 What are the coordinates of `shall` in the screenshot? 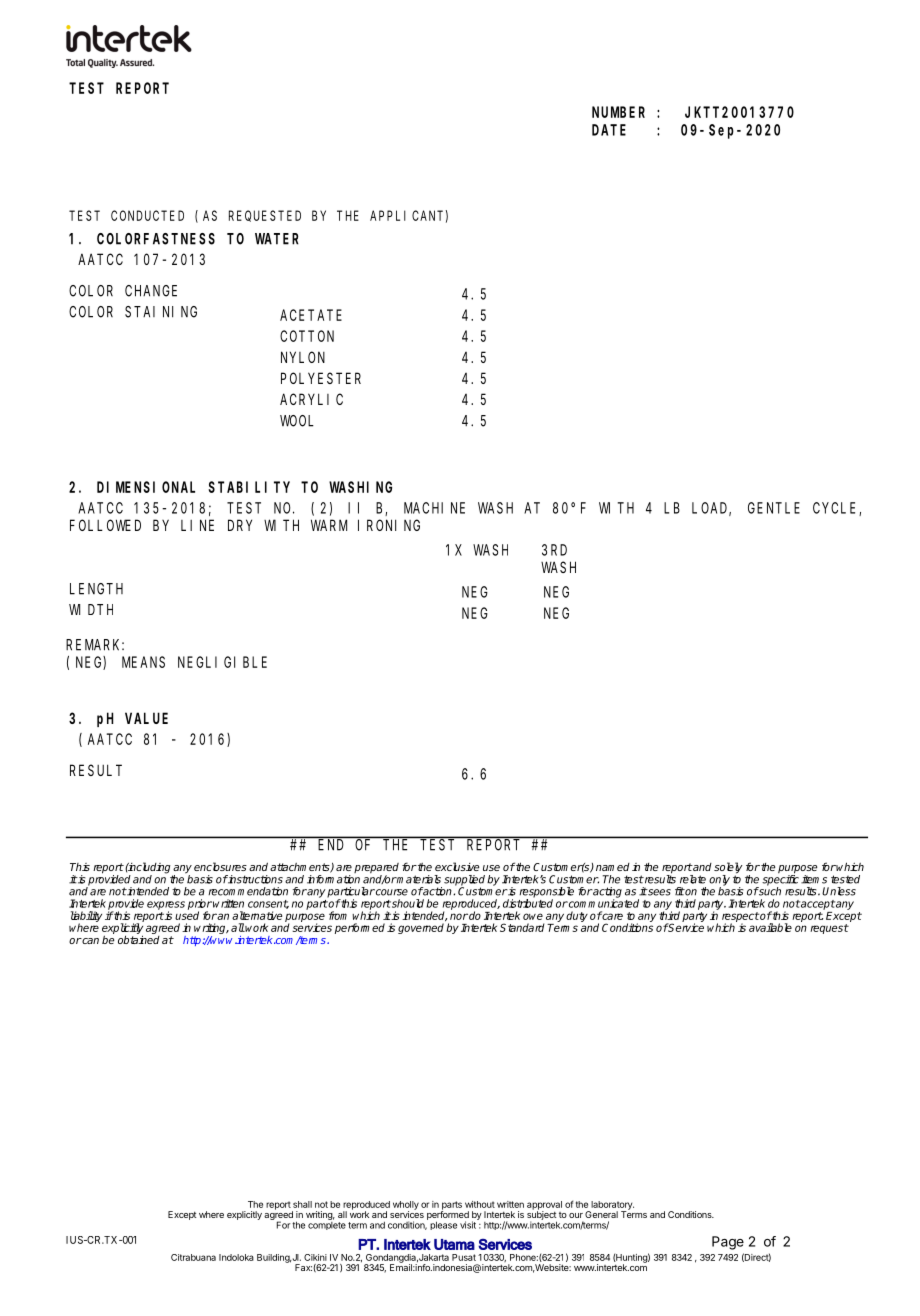 It's located at (302, 1204).
